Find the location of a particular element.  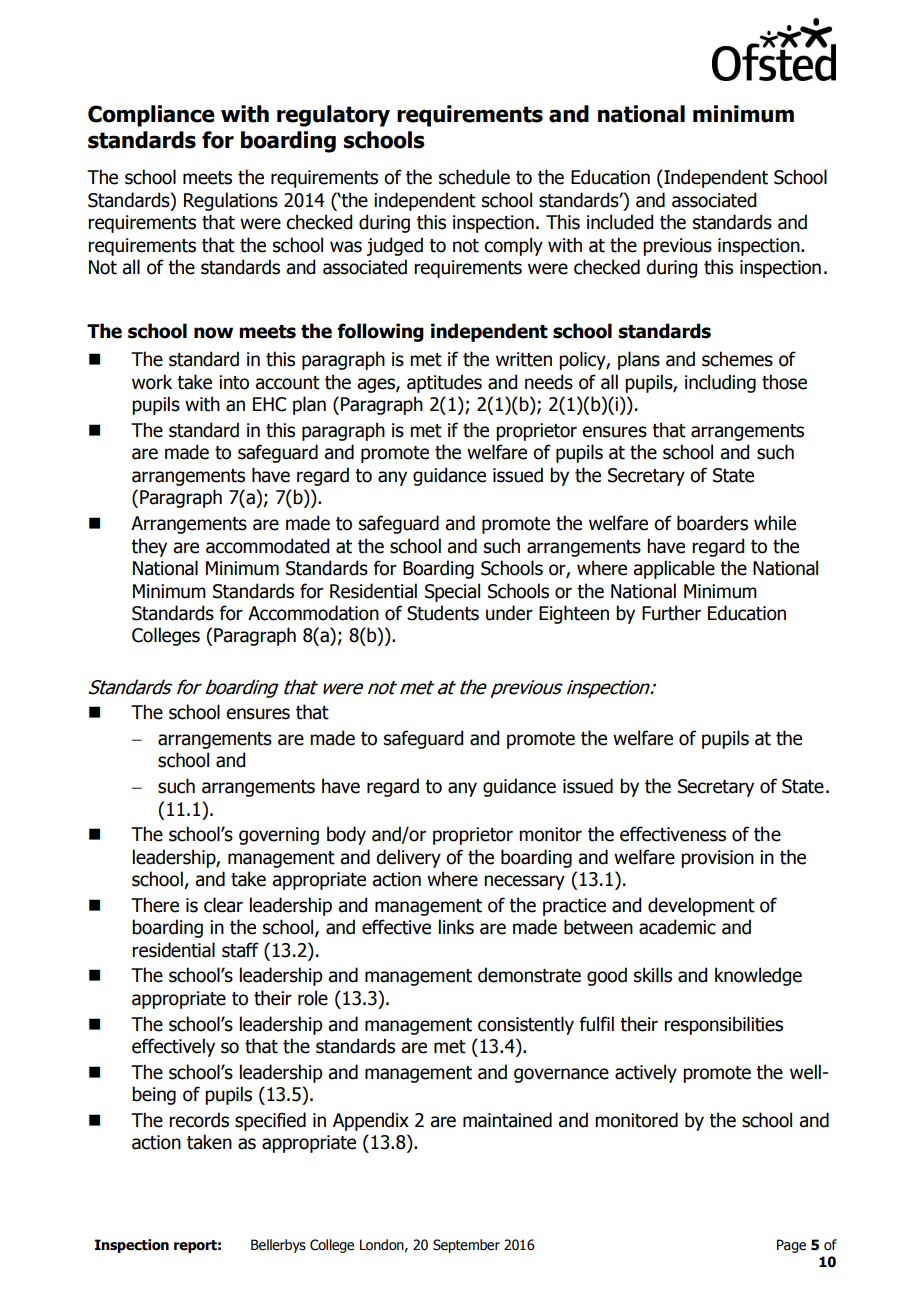

included is located at coordinates (620, 222).
